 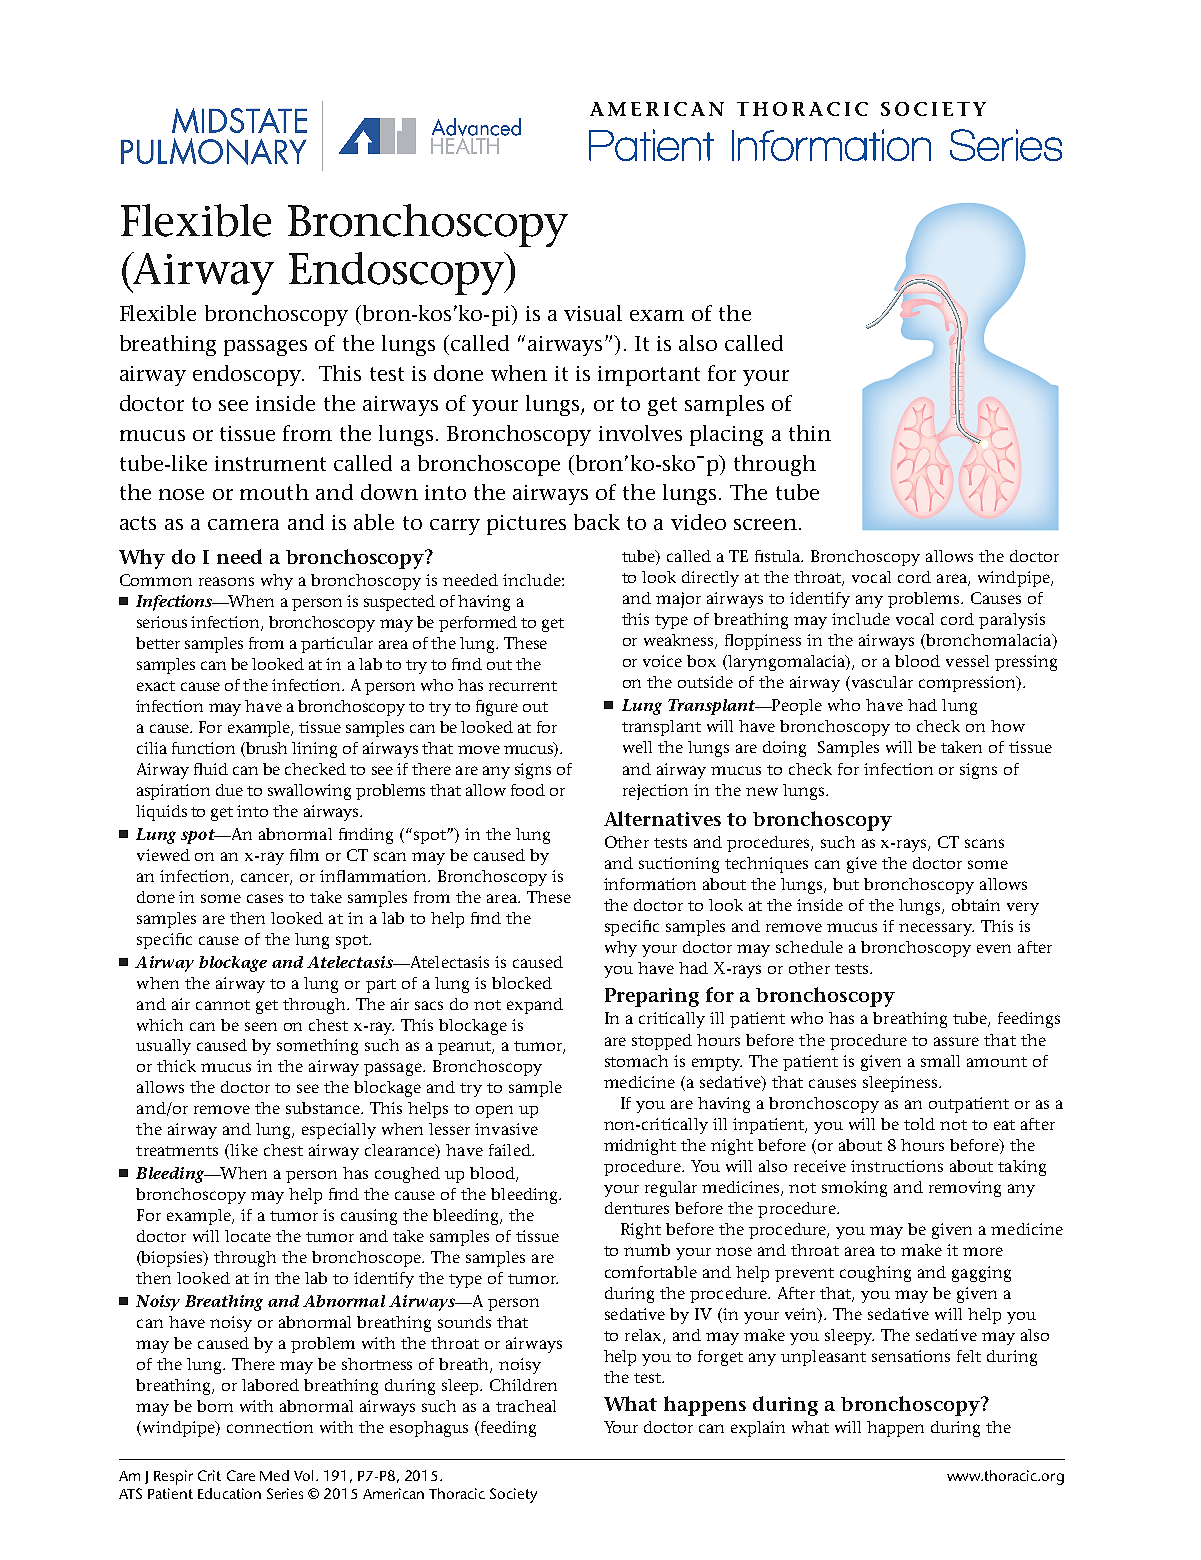 I want to click on cases, so click(x=265, y=898).
